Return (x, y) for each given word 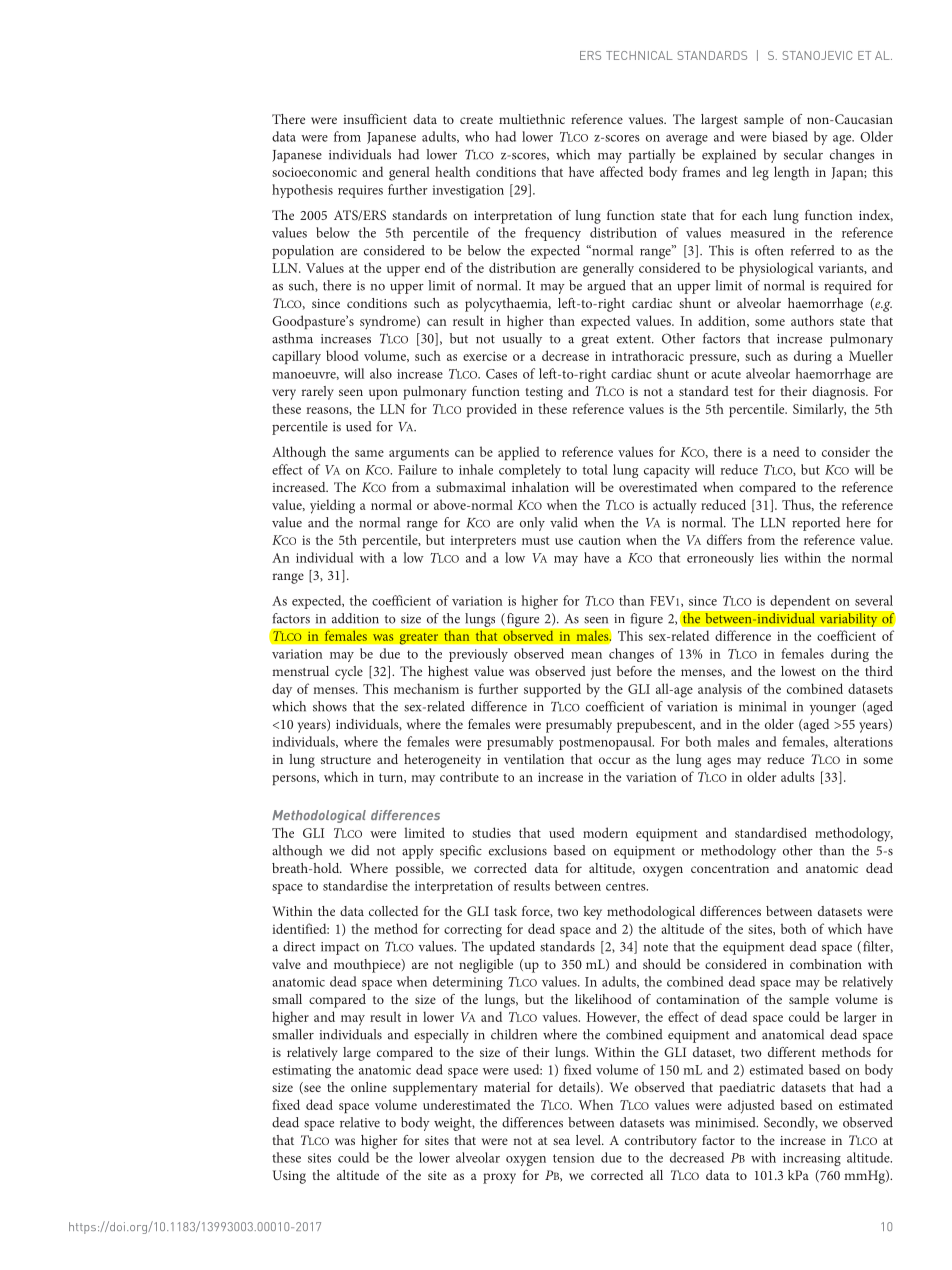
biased (790, 136)
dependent (800, 602)
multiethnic (532, 119)
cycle (349, 673)
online (369, 1087)
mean (586, 655)
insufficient (375, 119)
